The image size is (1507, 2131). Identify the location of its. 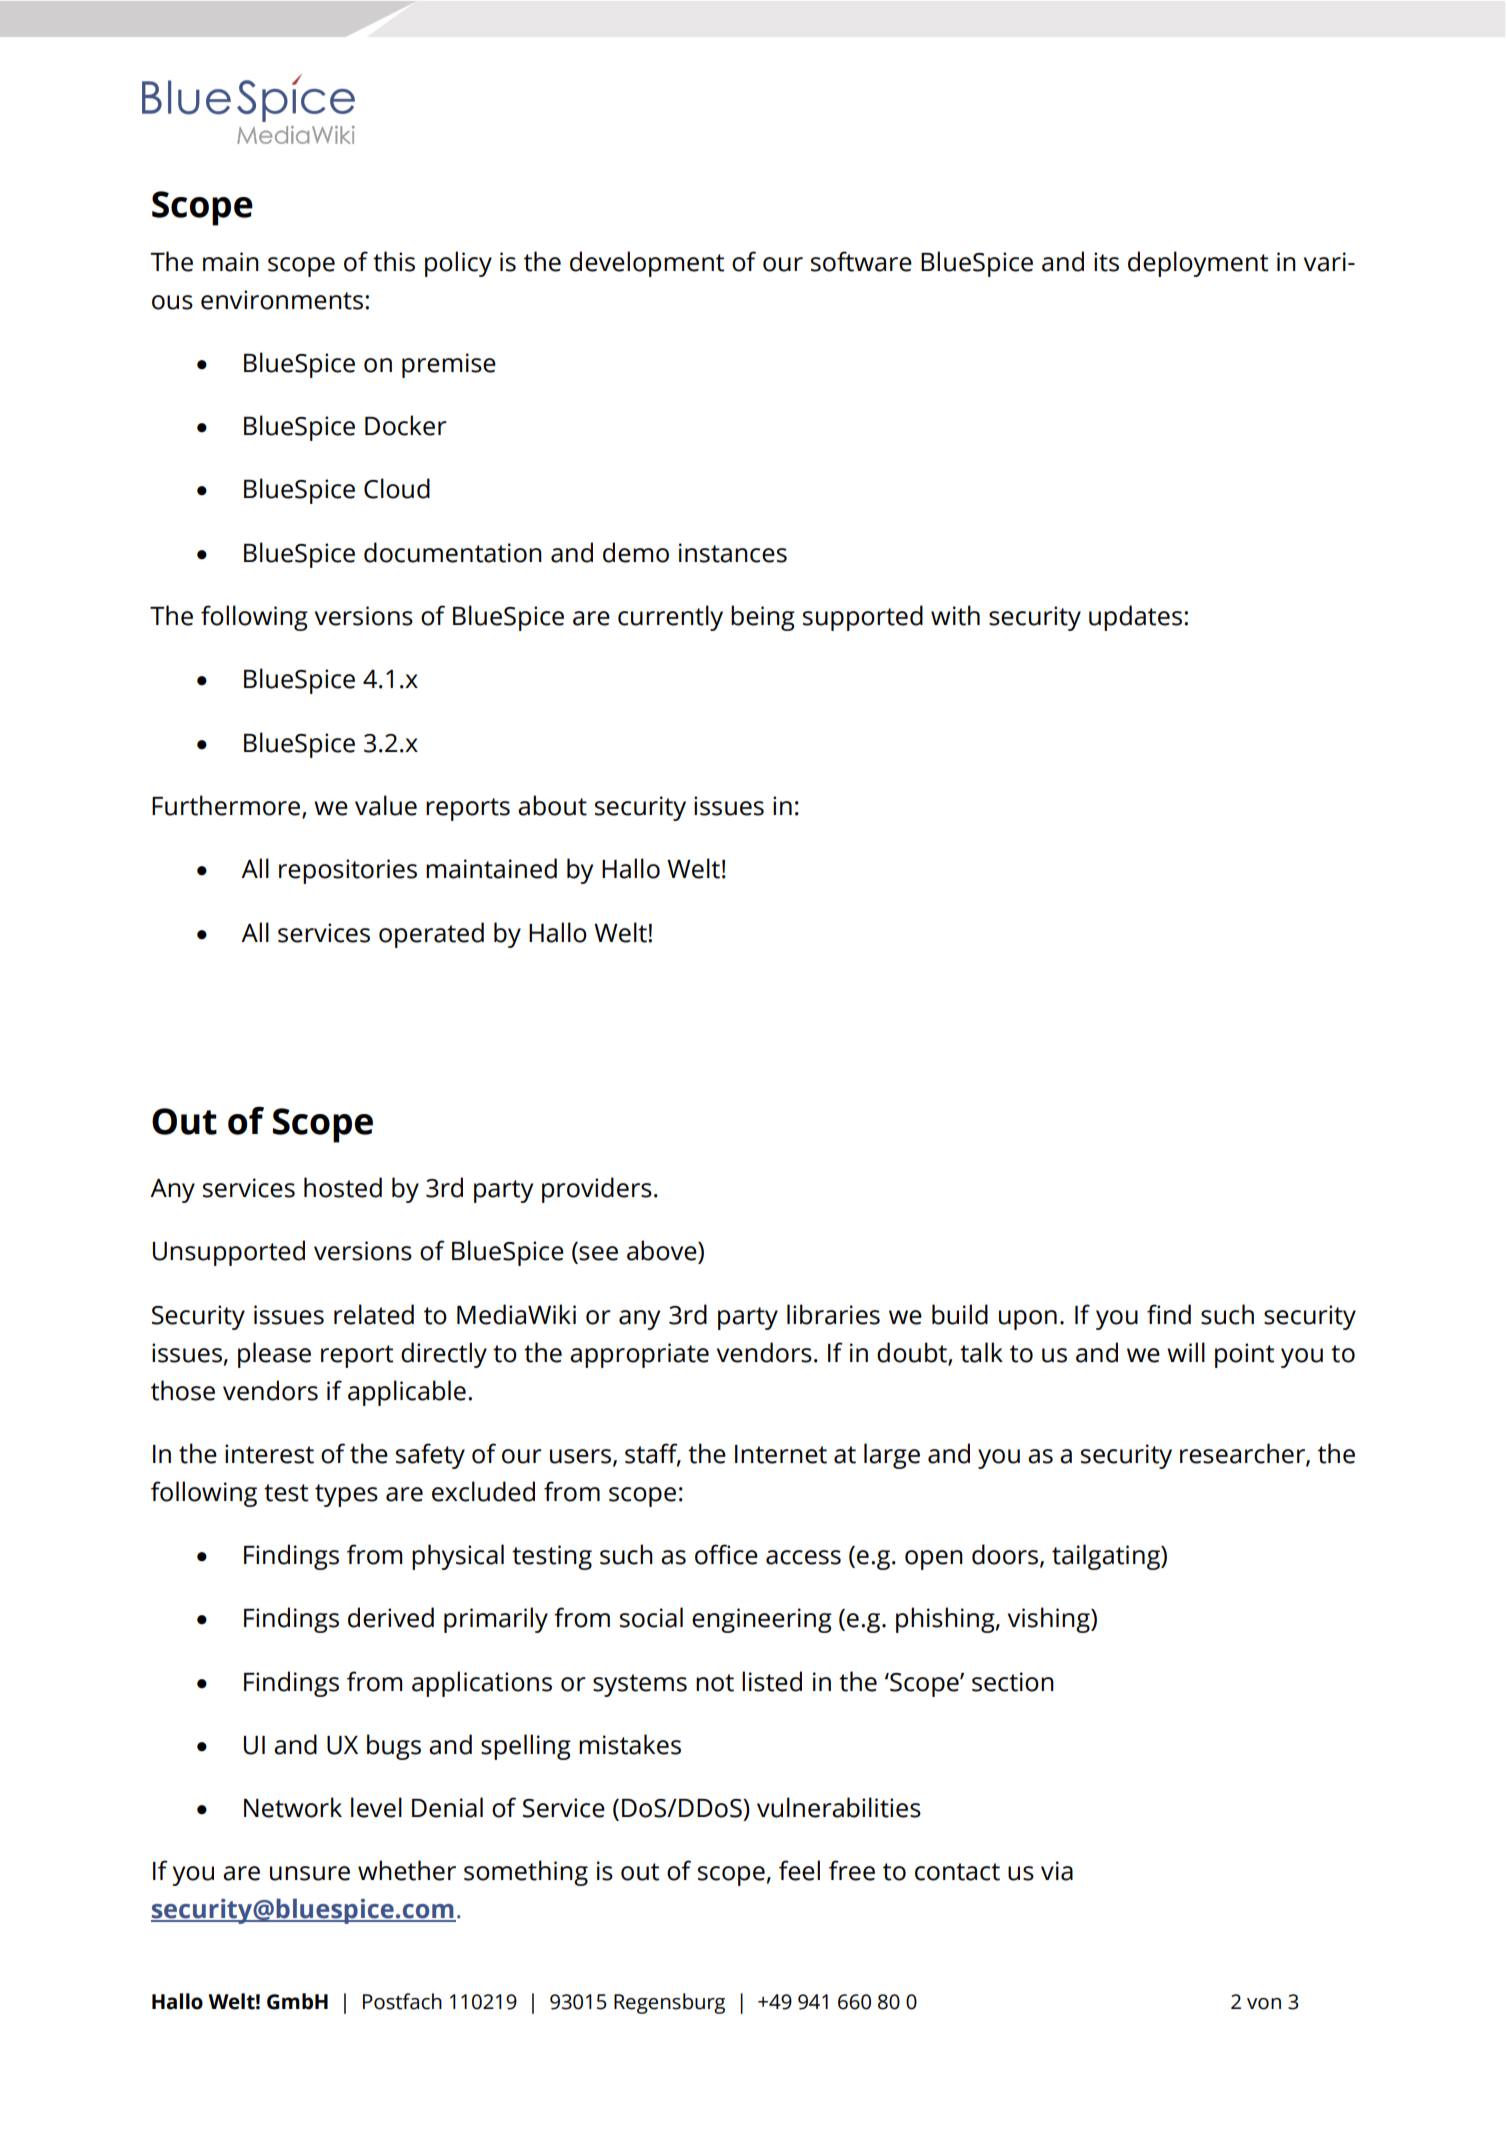
(1106, 262).
